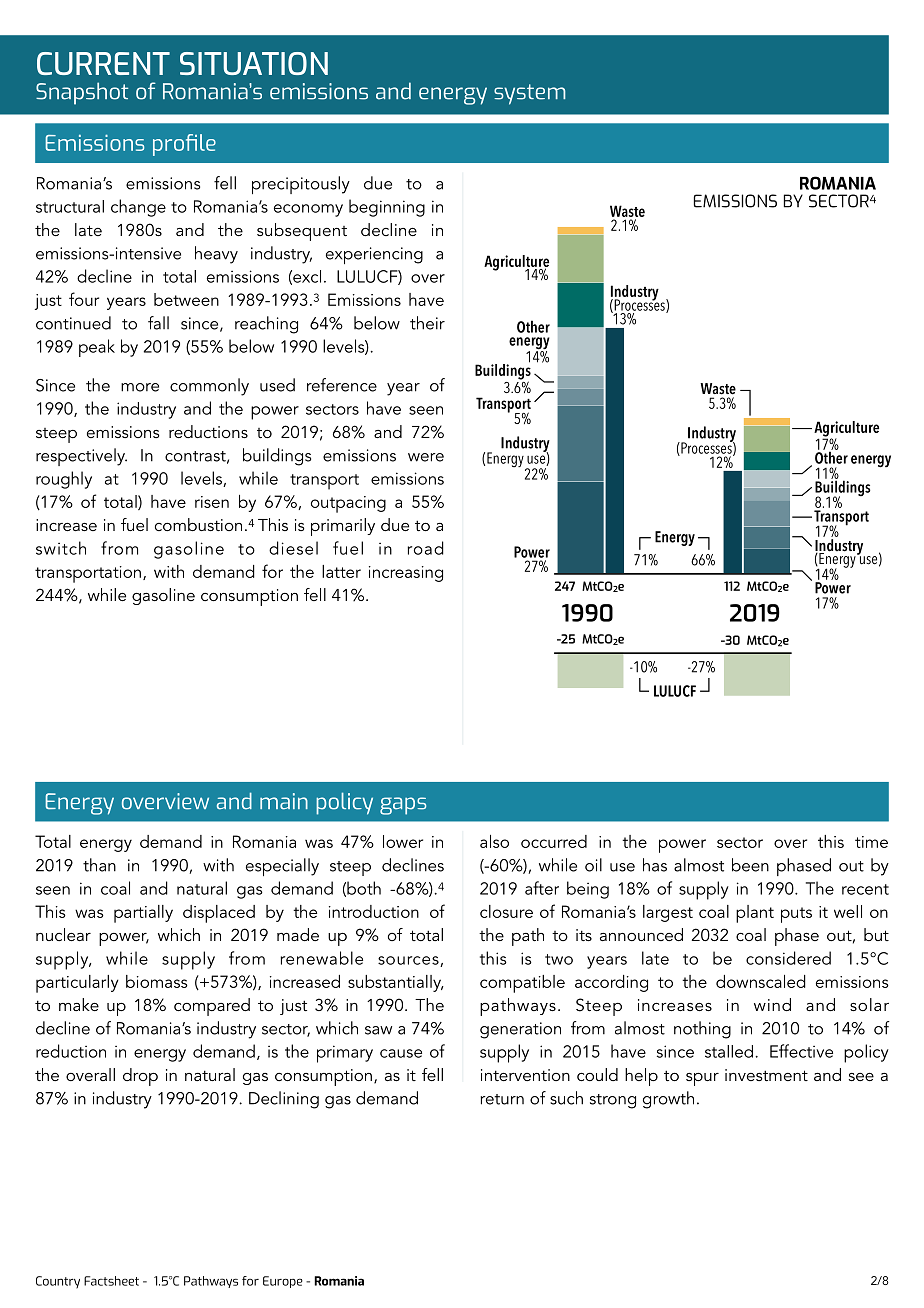  What do you see at coordinates (61, 548) in the screenshot?
I see `switch` at bounding box center [61, 548].
